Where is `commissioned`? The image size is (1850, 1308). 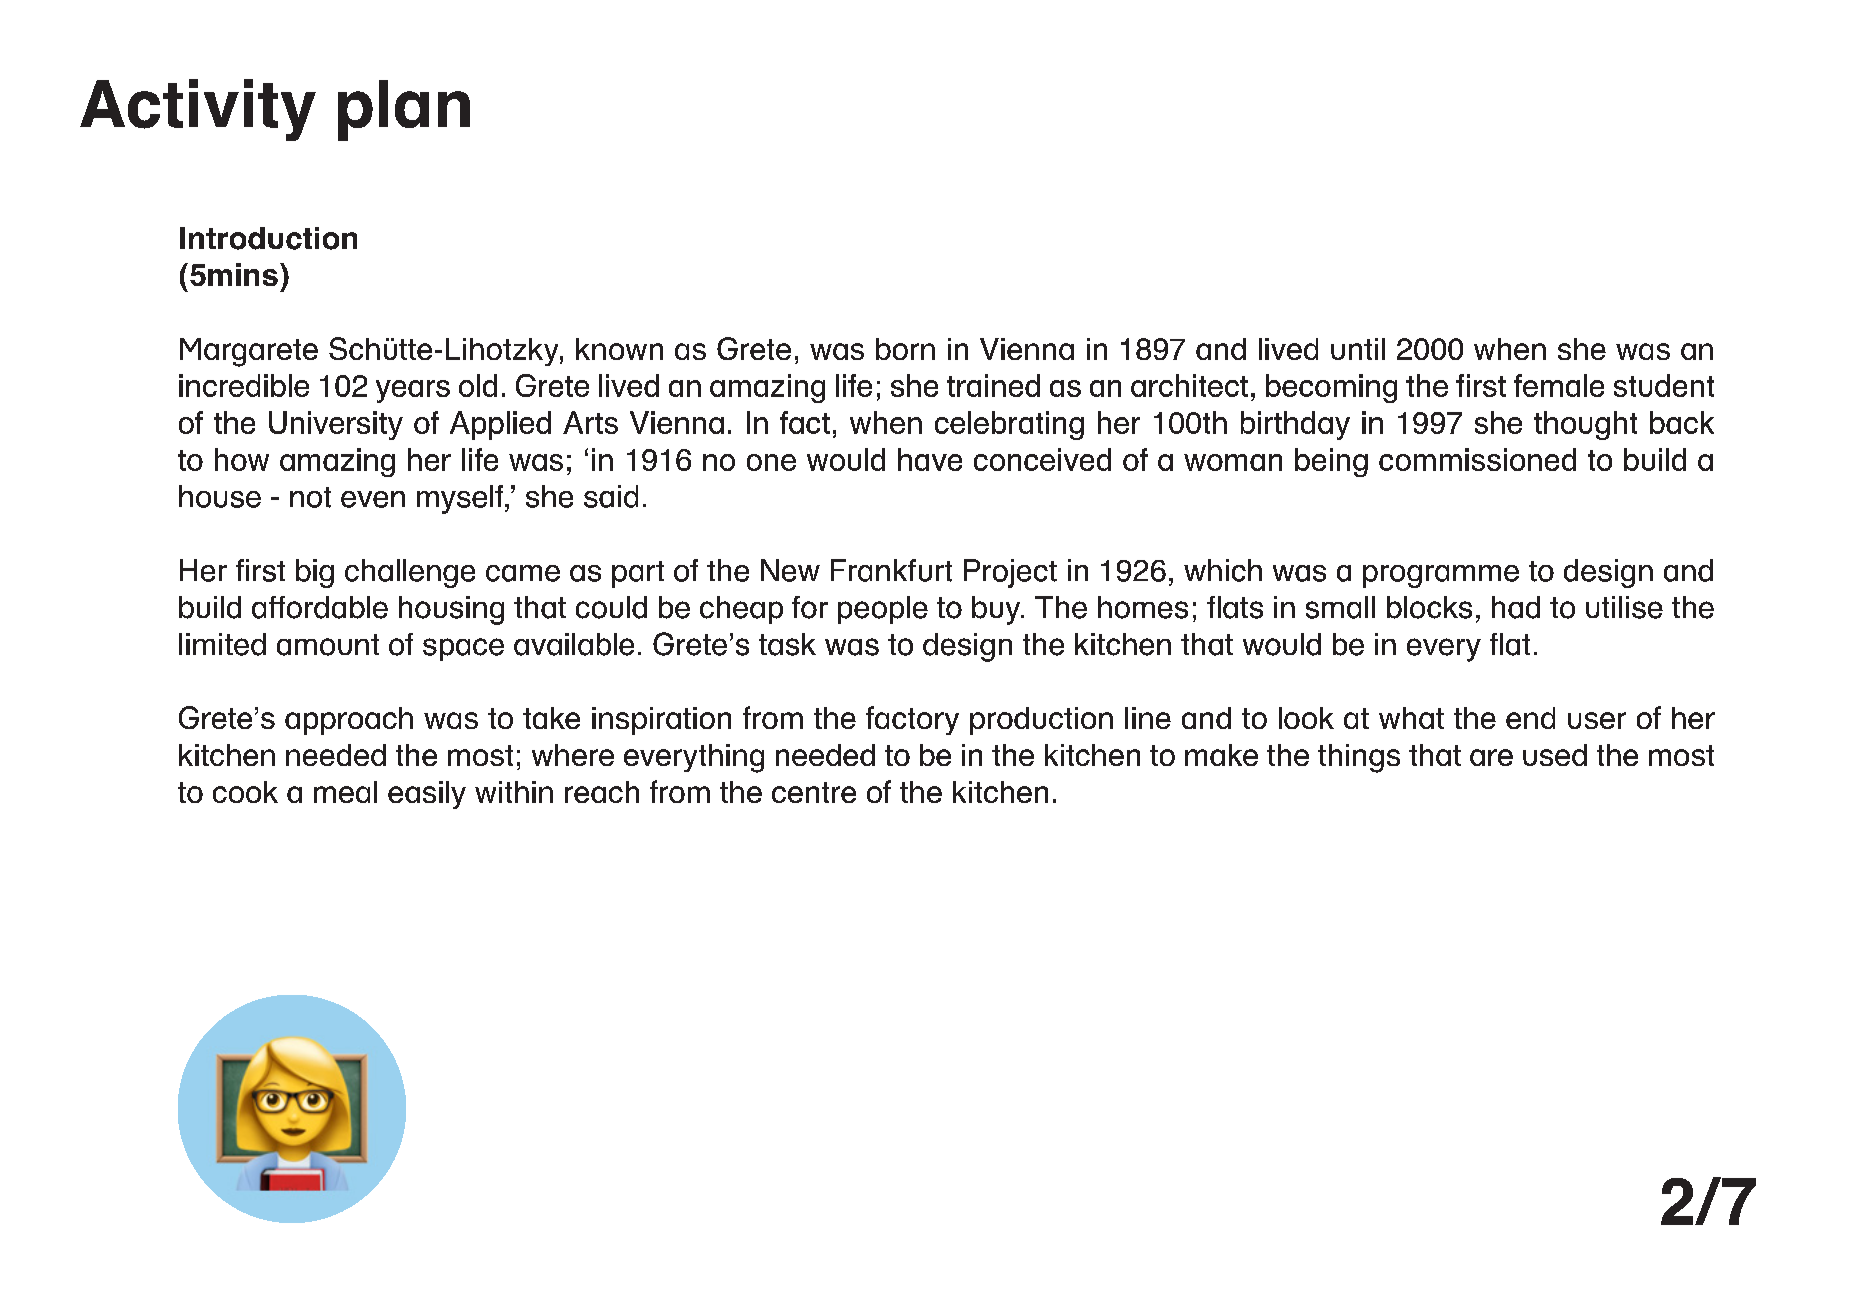 commissioned is located at coordinates (1477, 459).
